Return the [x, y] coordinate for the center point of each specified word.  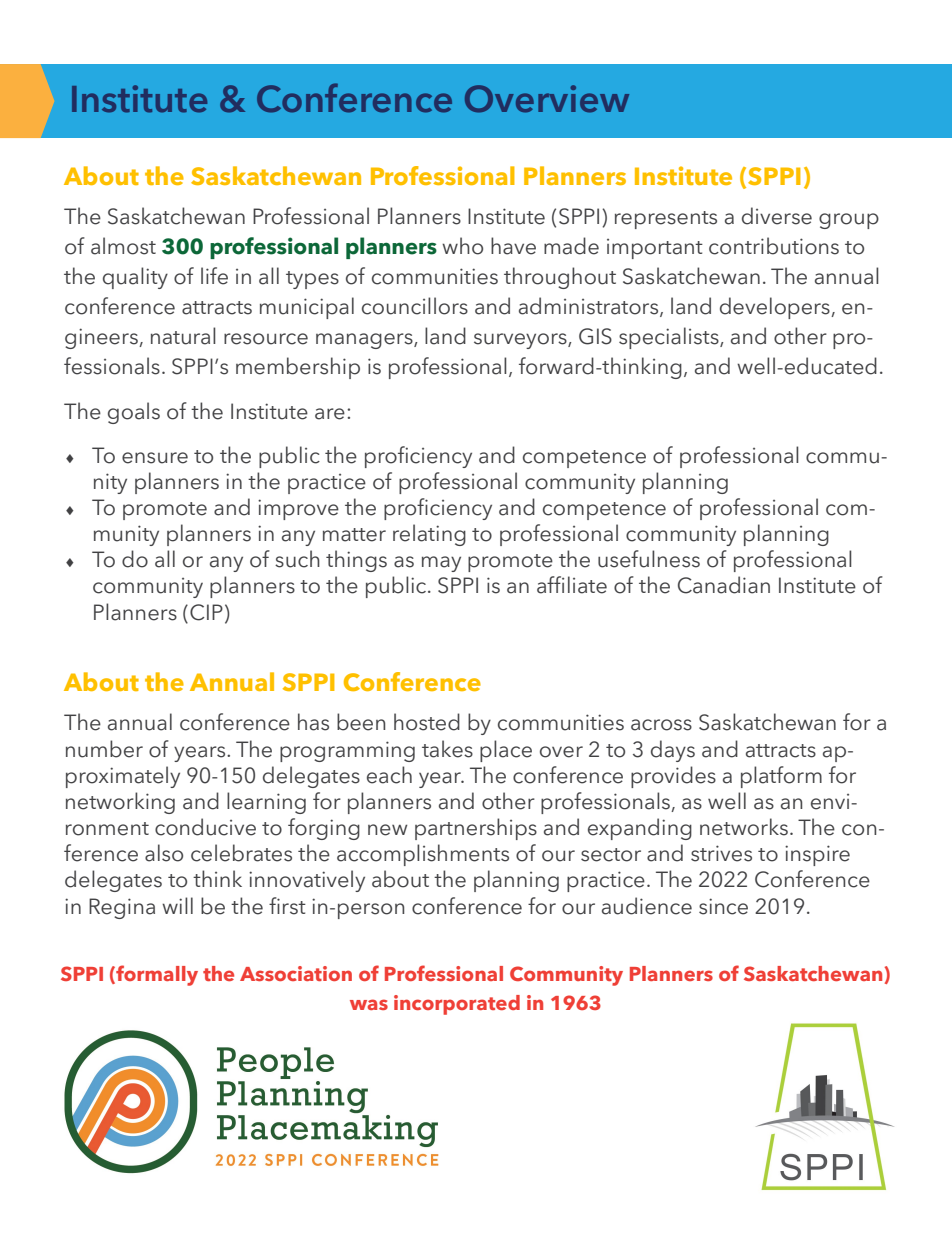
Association [296, 973]
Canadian [724, 585]
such [297, 559]
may [441, 564]
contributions [774, 246]
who [462, 246]
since [723, 906]
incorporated [457, 1005]
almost [123, 246]
